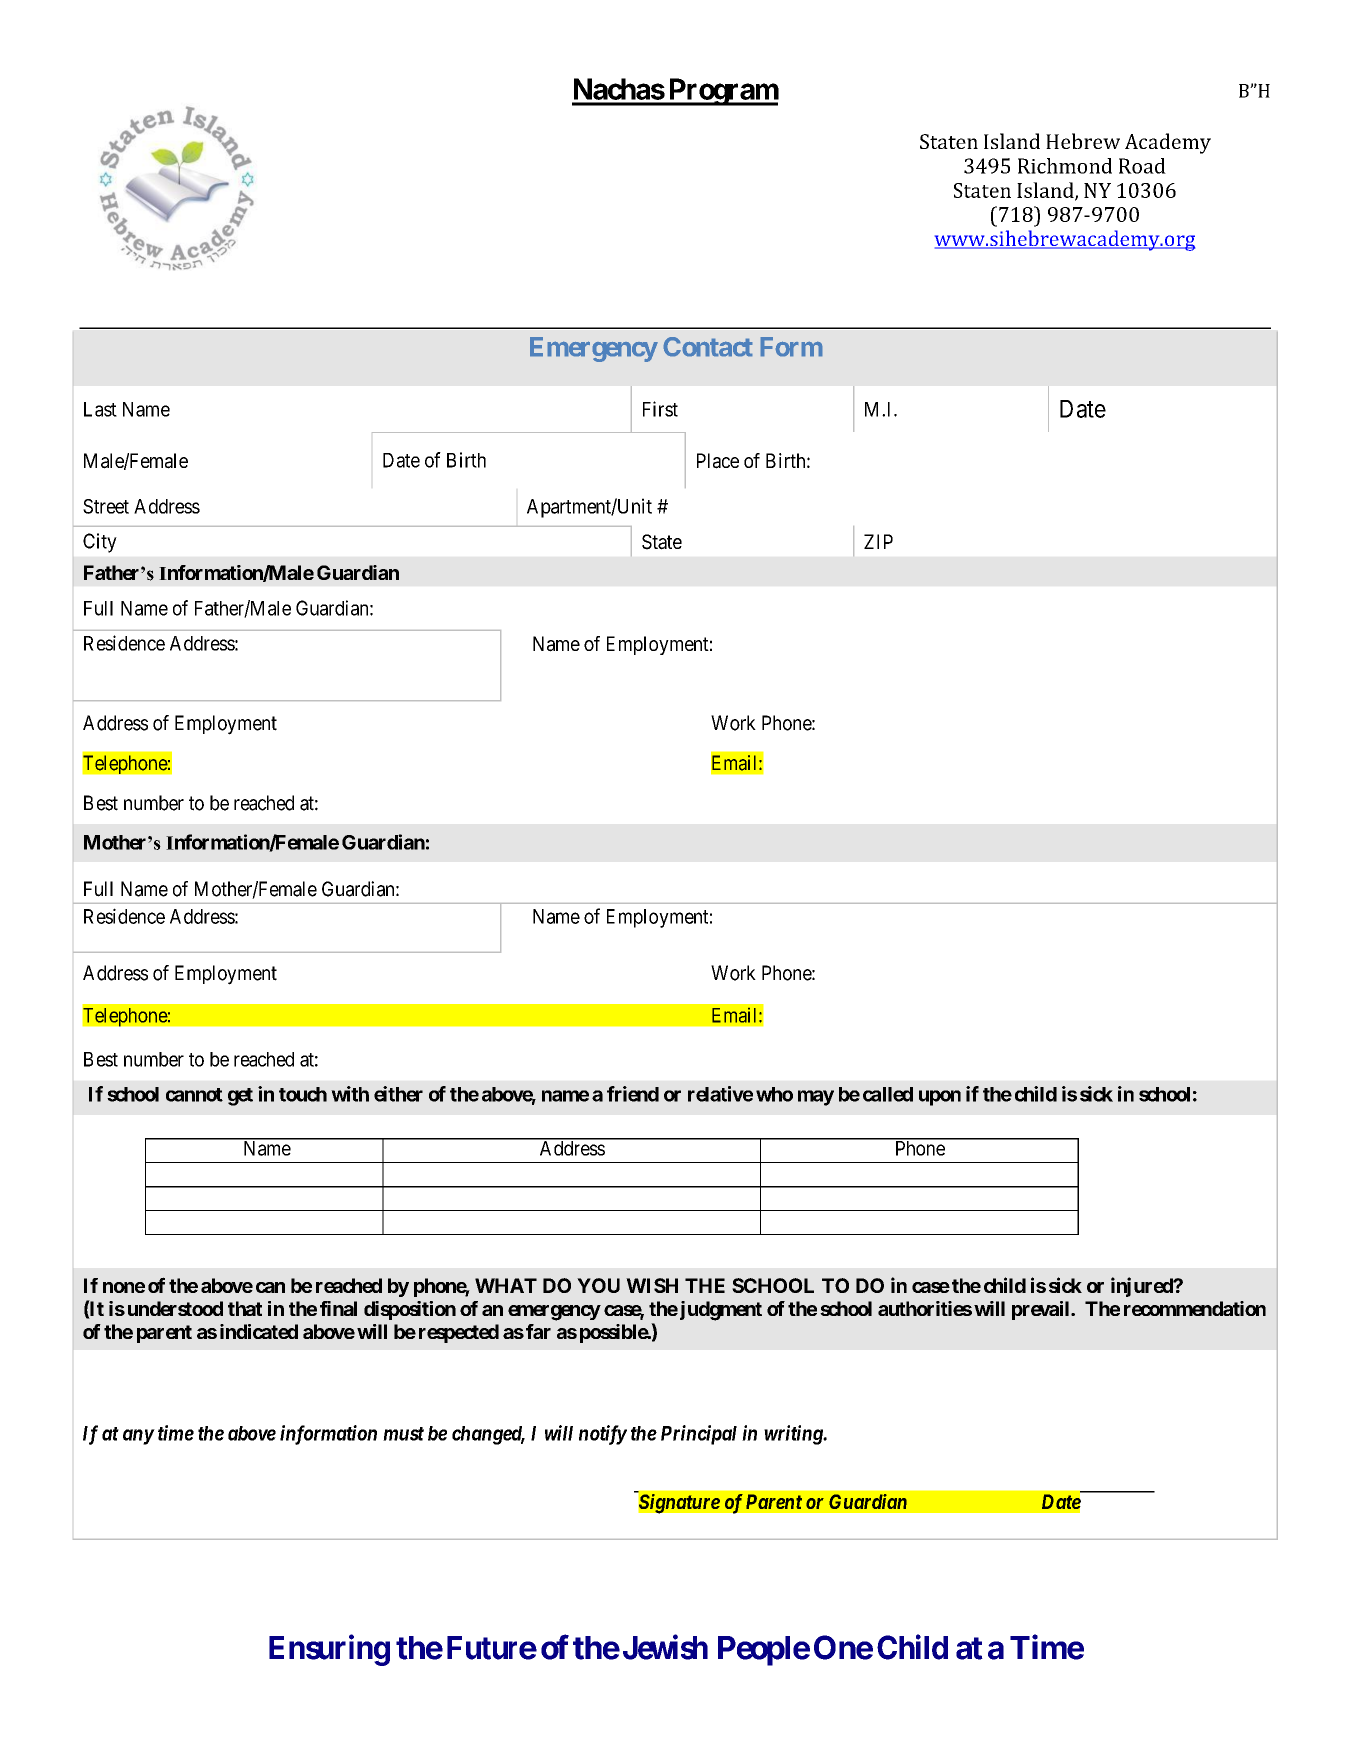  Describe the element at coordinates (240, 1097) in the document. I see `get` at that location.
